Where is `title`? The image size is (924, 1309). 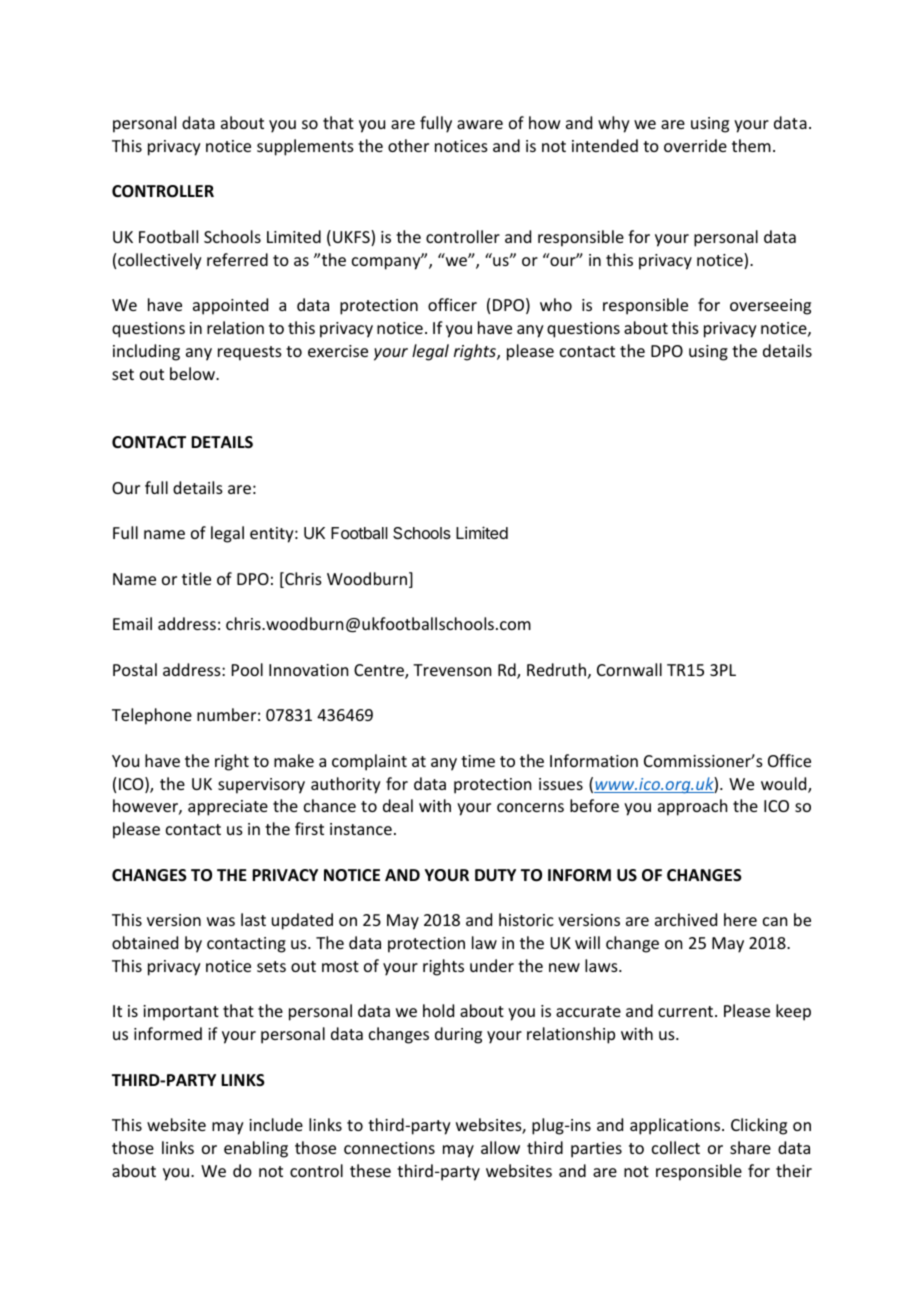 title is located at coordinates (196, 578).
